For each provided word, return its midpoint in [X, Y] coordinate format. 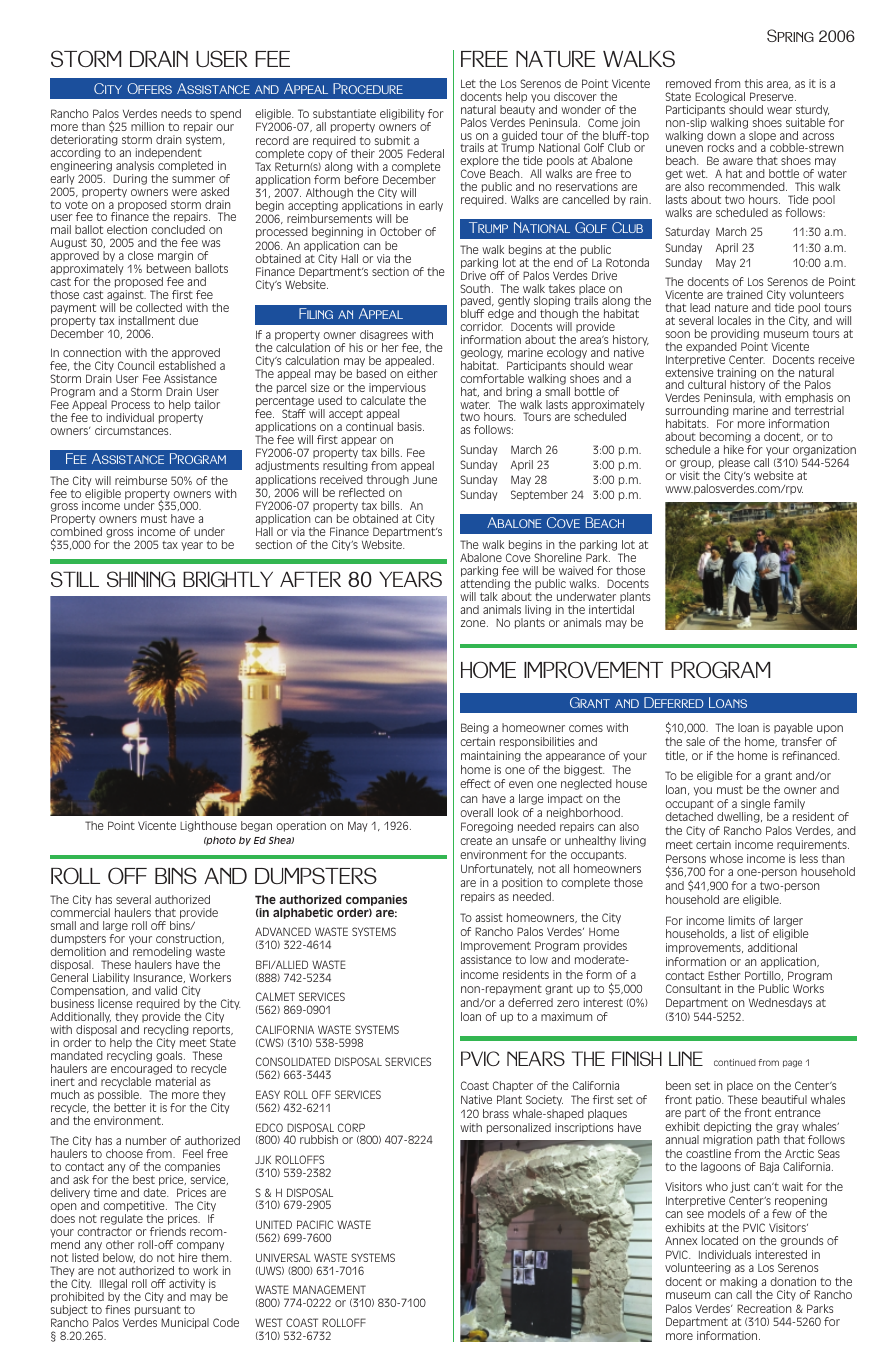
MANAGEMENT [329, 1289]
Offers [149, 88]
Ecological [720, 97]
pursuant [158, 1311]
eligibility [402, 114]
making [738, 1282]
